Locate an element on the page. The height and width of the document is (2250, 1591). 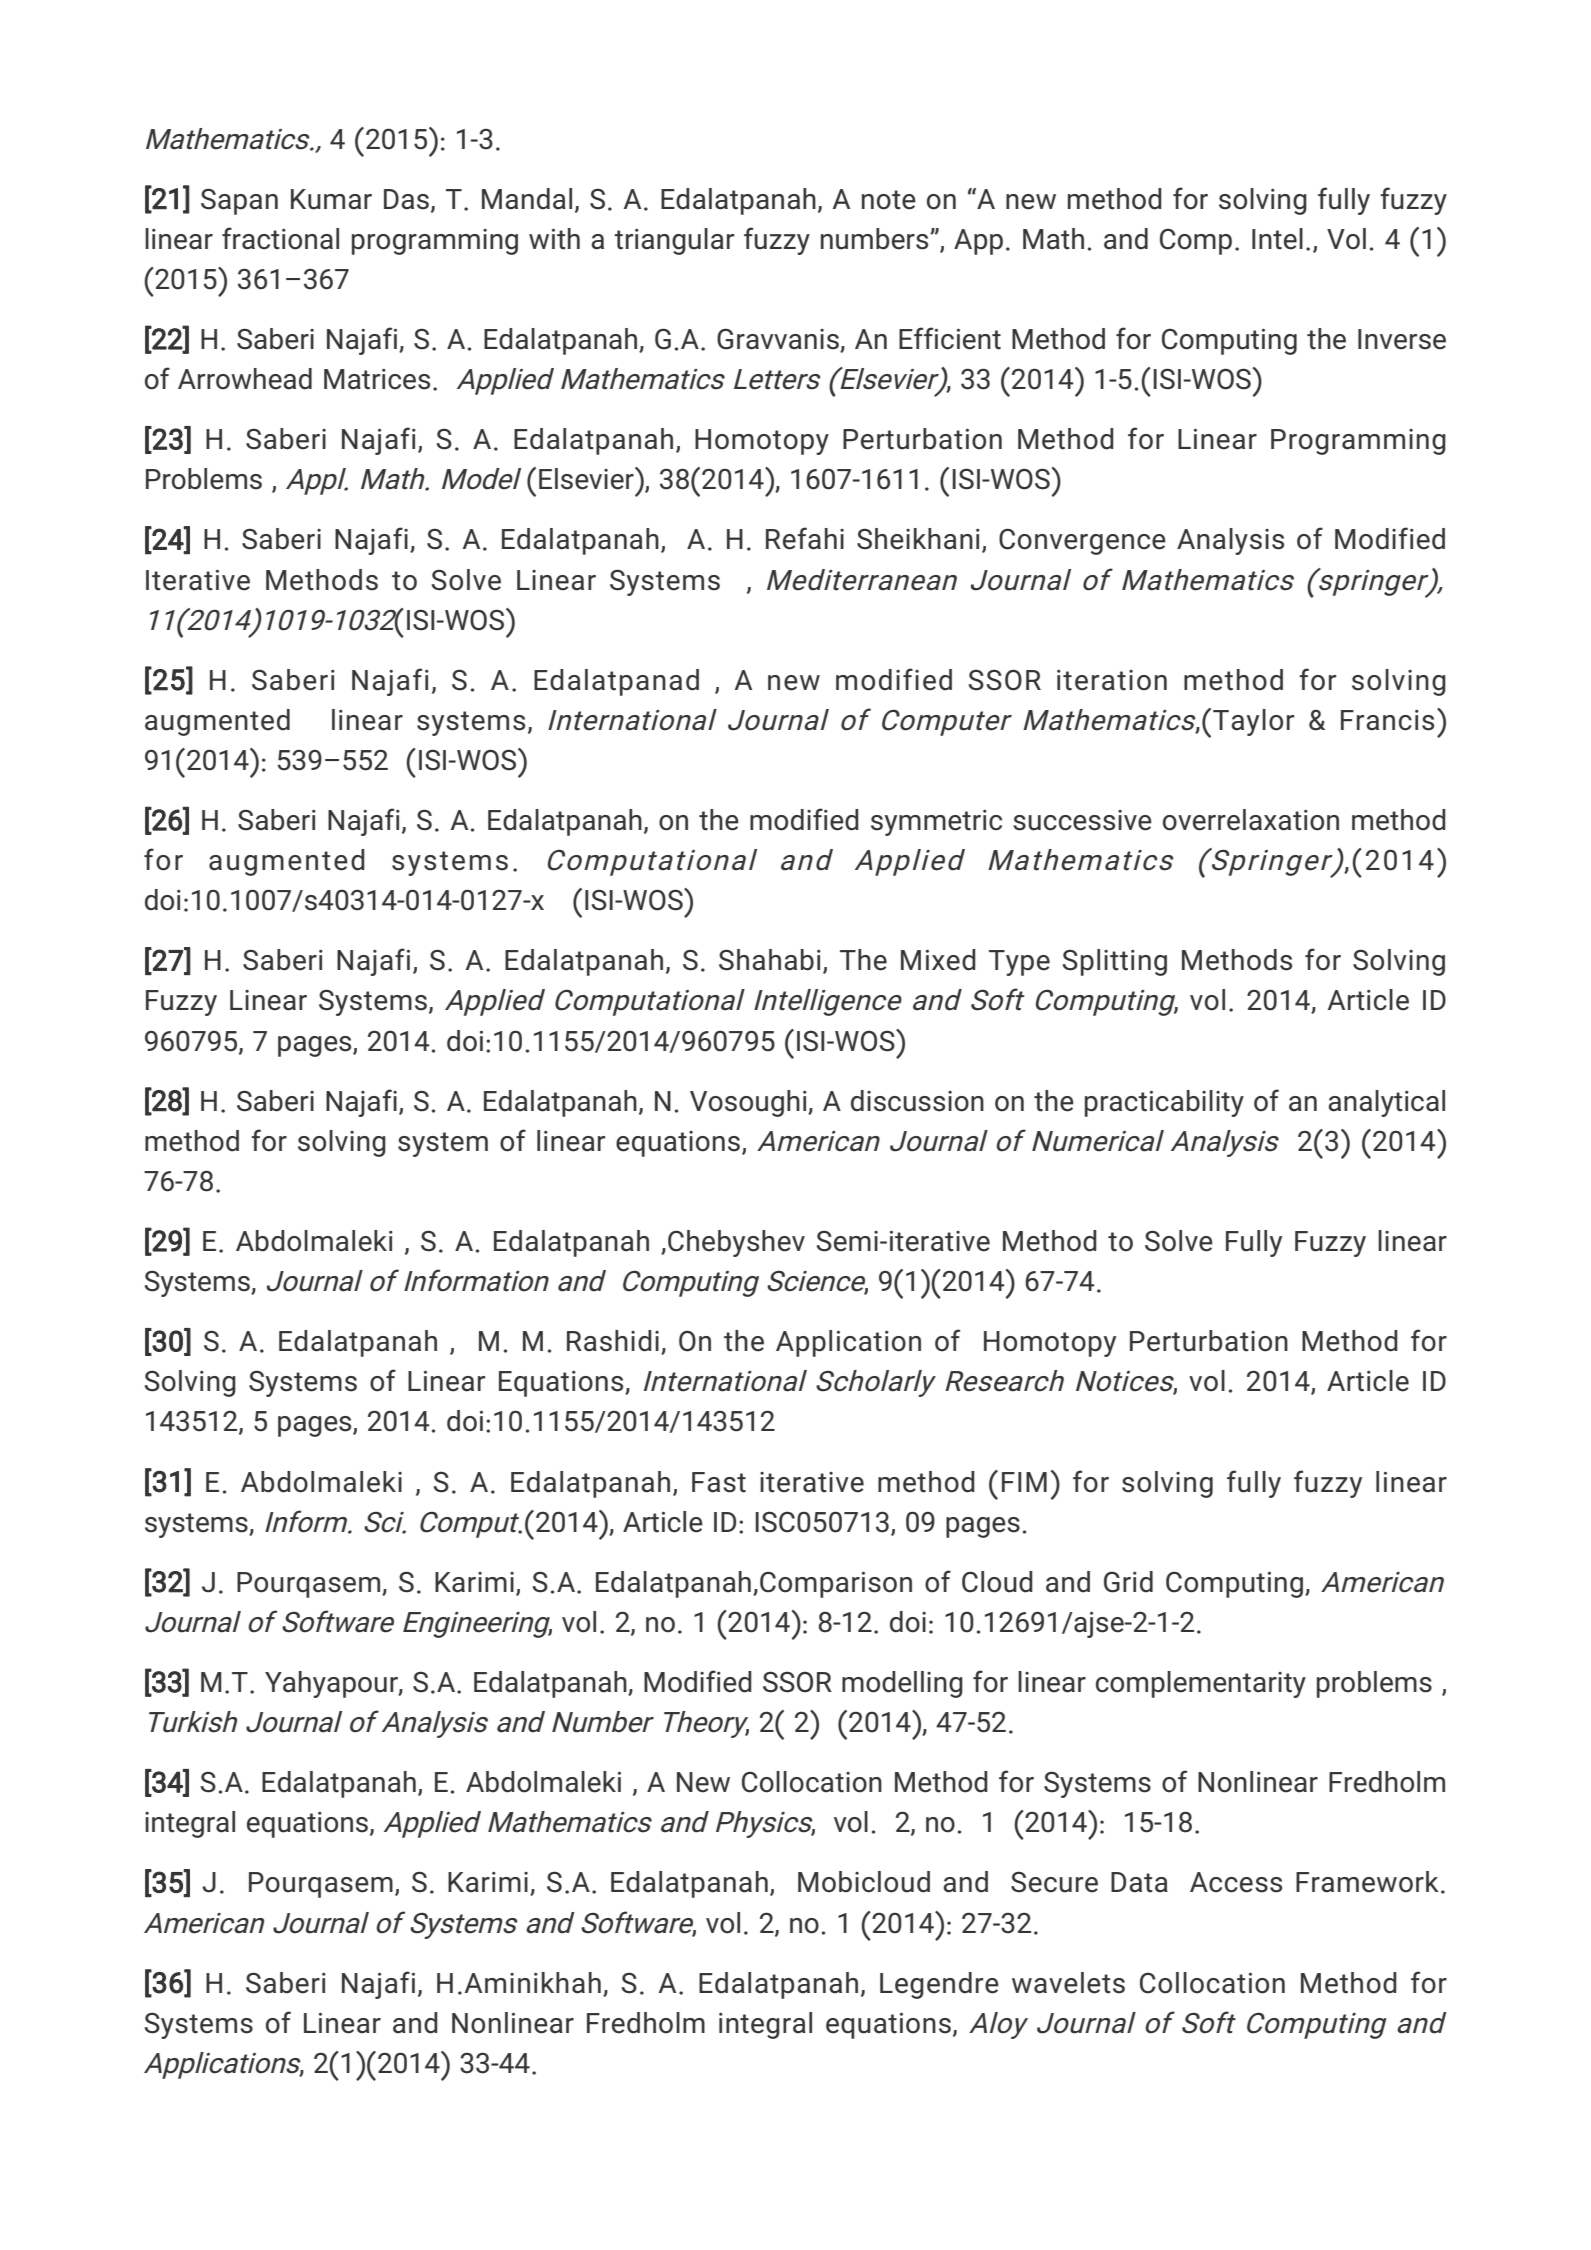
Legendre is located at coordinates (939, 1985).
